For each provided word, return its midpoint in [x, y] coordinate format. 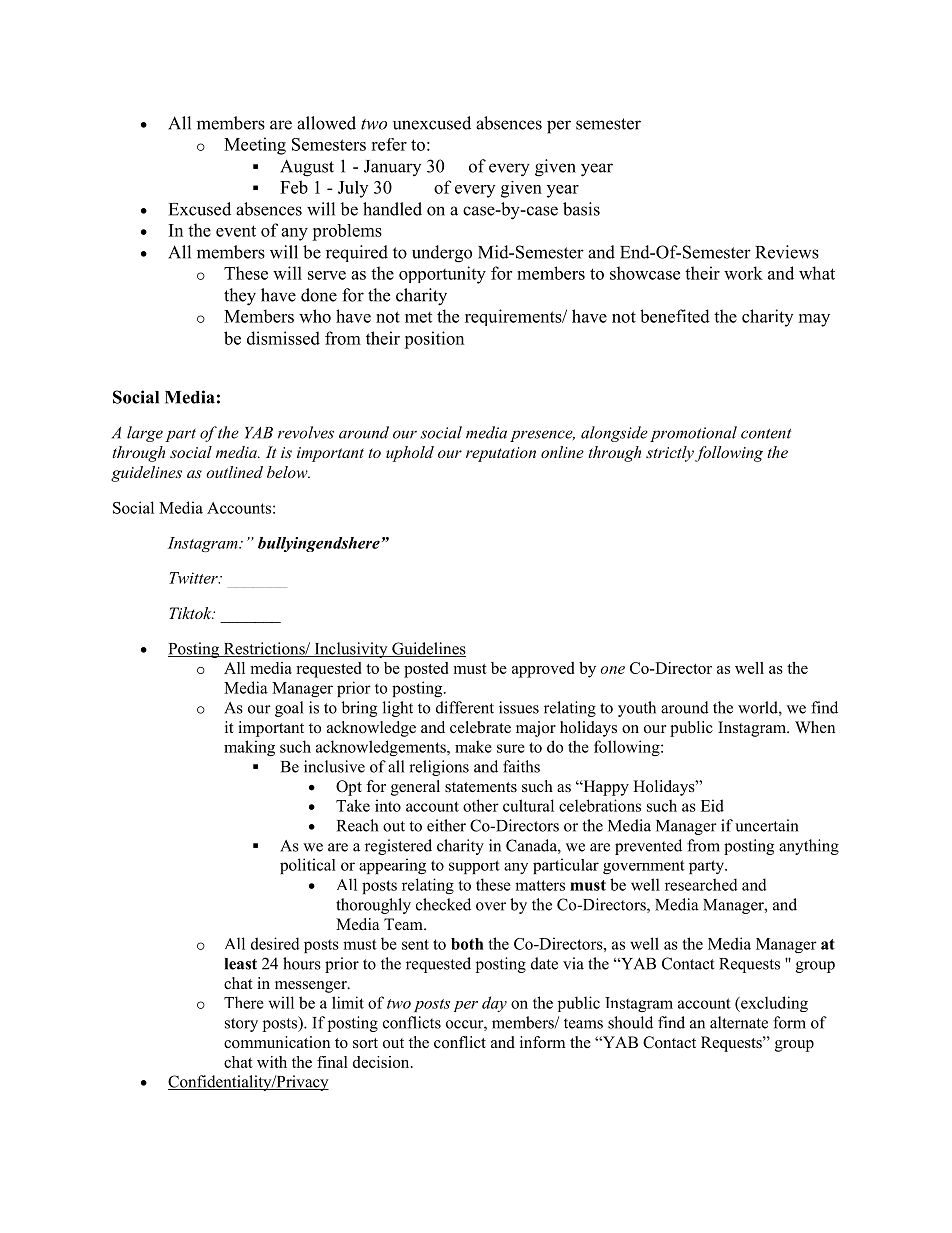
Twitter [194, 578]
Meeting [255, 146]
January [392, 168]
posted [426, 670]
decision [382, 1062]
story [241, 1025]
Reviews [787, 252]
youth [637, 709]
